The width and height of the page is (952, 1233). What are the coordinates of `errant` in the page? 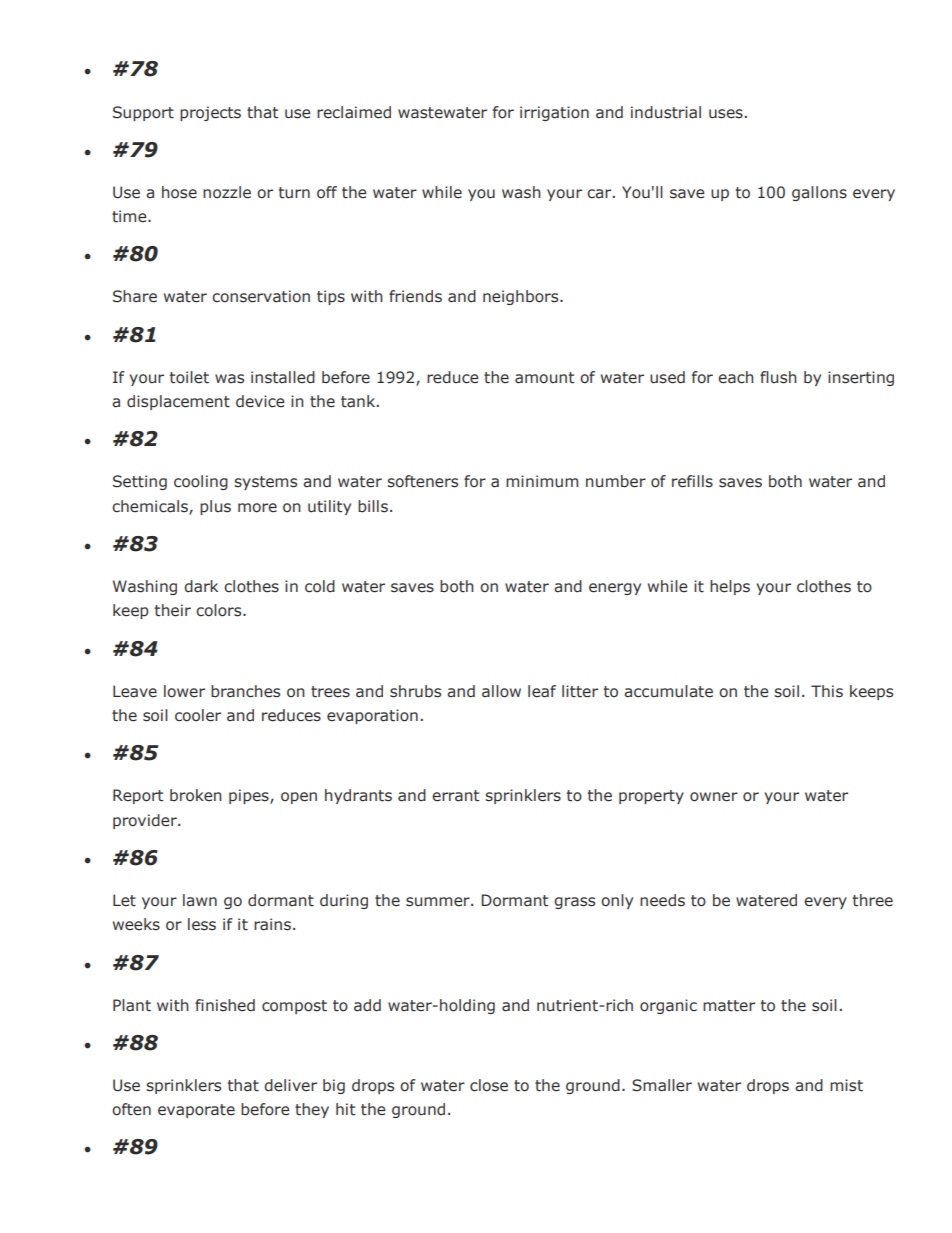 It's located at (455, 796).
